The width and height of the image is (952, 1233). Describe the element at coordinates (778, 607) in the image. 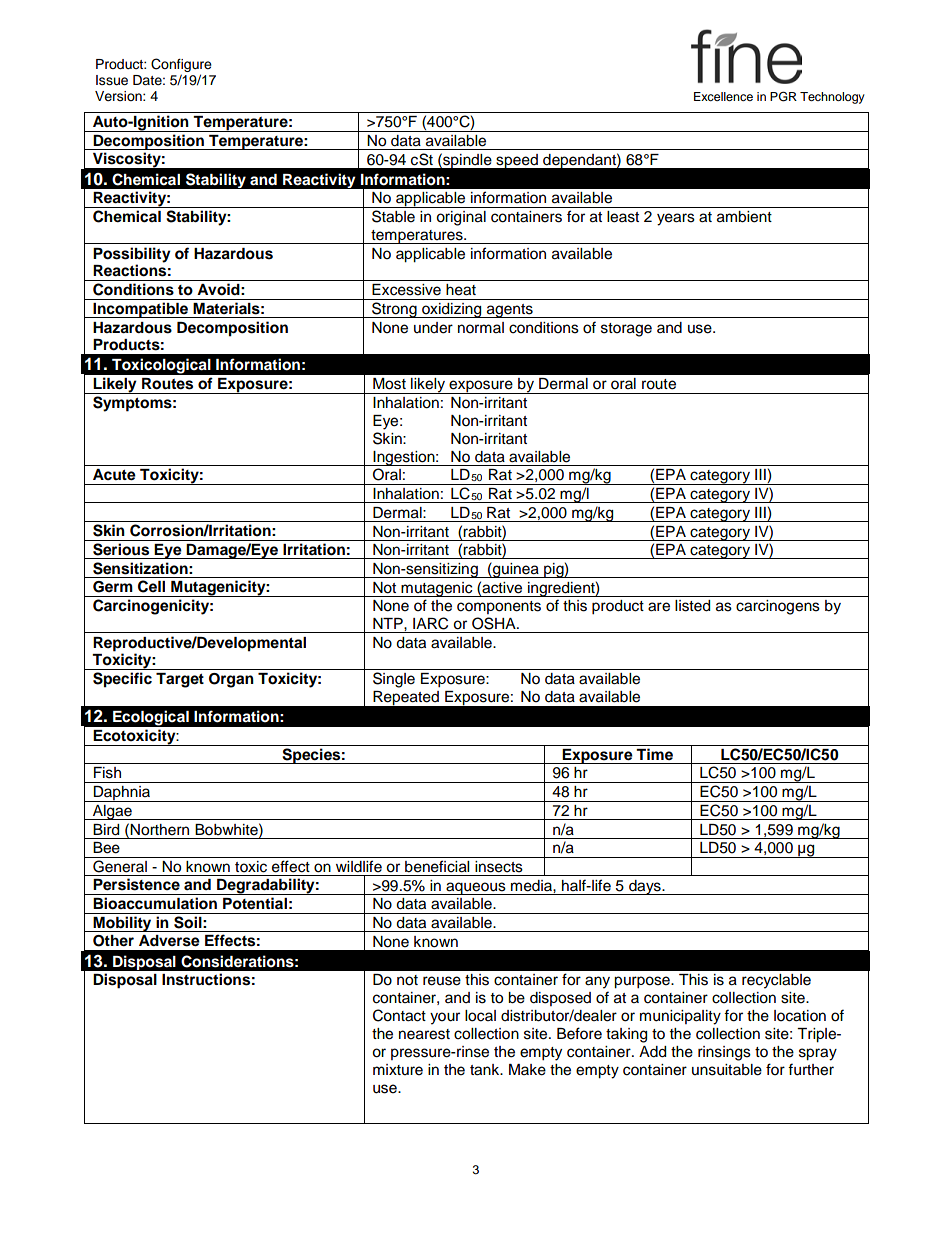

I see `carcinogens` at that location.
